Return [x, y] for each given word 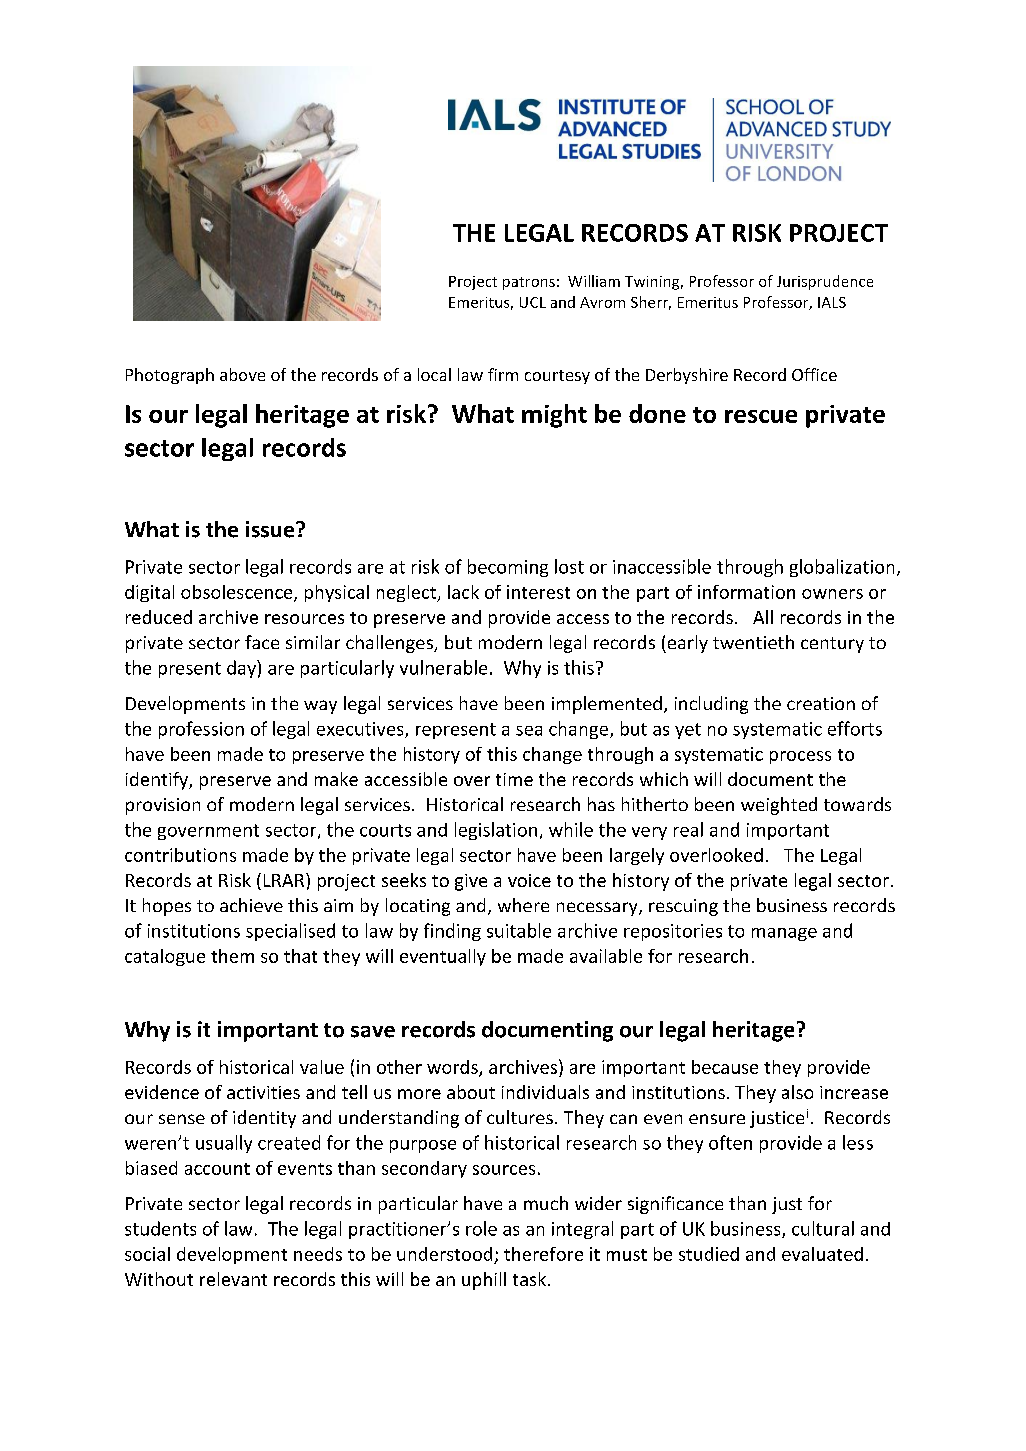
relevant [233, 1279]
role [481, 1228]
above [242, 374]
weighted [779, 806]
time [514, 779]
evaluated [822, 1254]
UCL [533, 302]
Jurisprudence [825, 282]
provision [163, 806]
